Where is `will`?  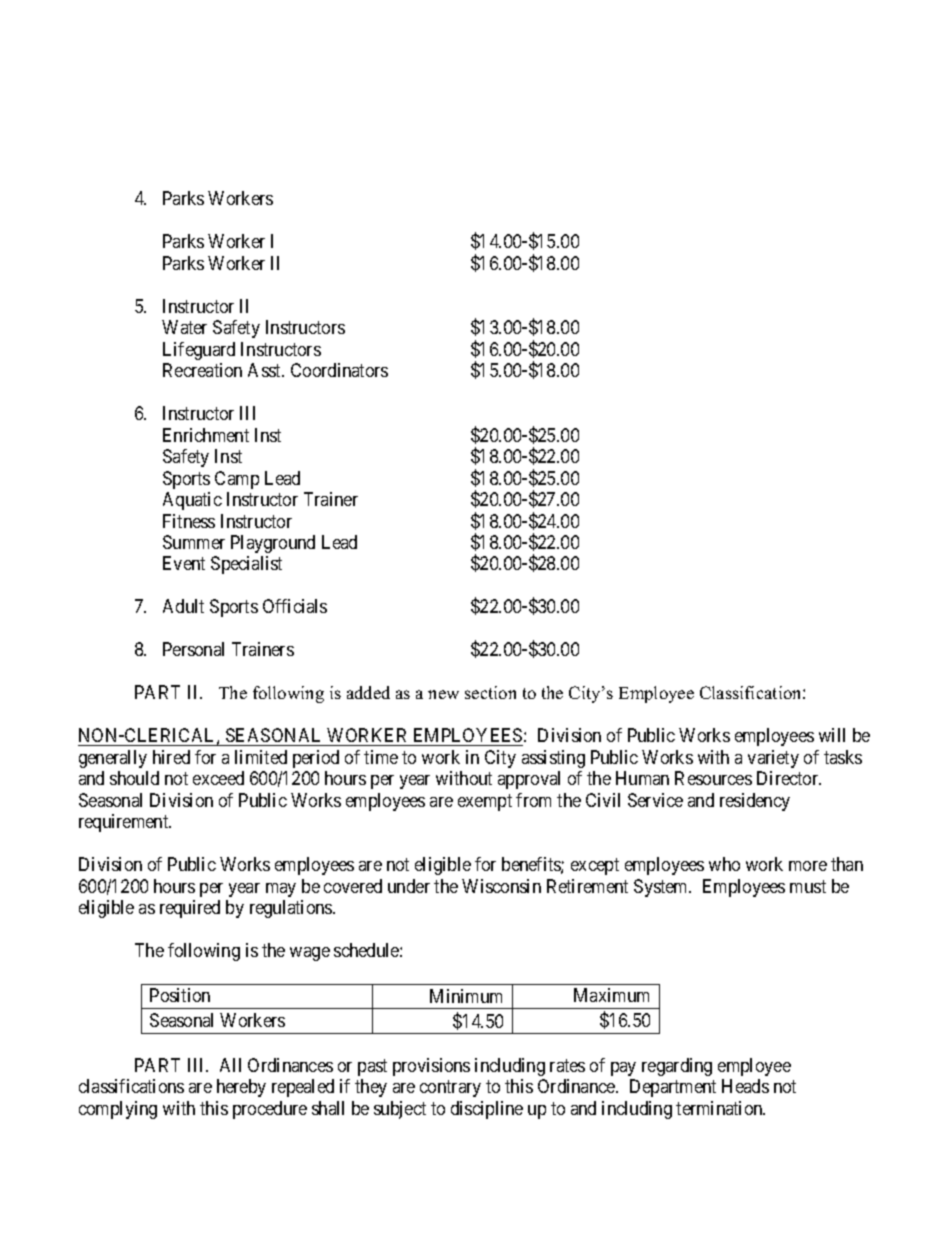 will is located at coordinates (832, 735).
